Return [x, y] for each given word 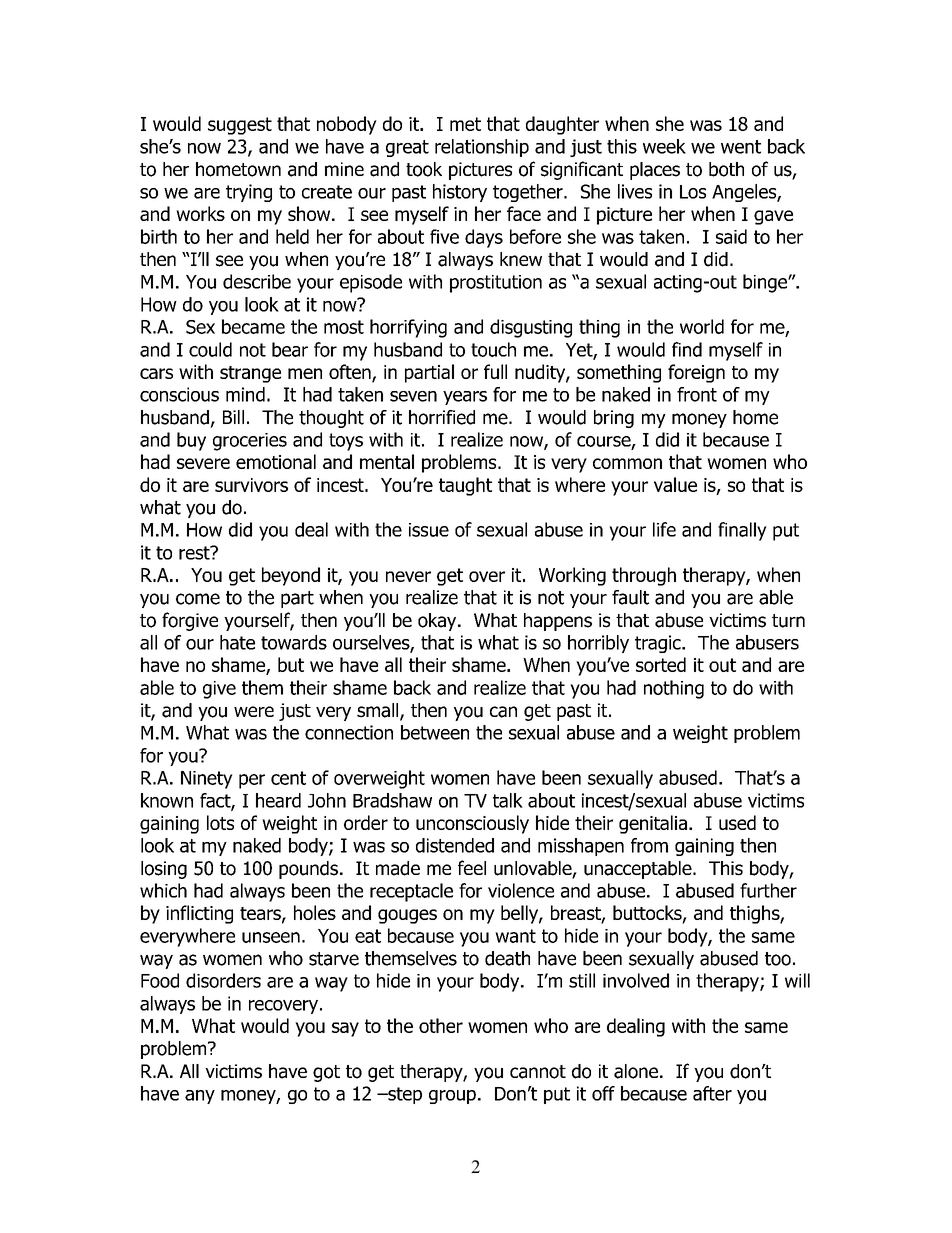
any [200, 1097]
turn [788, 621]
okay [438, 622]
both [726, 169]
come [198, 599]
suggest [240, 126]
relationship [482, 148]
